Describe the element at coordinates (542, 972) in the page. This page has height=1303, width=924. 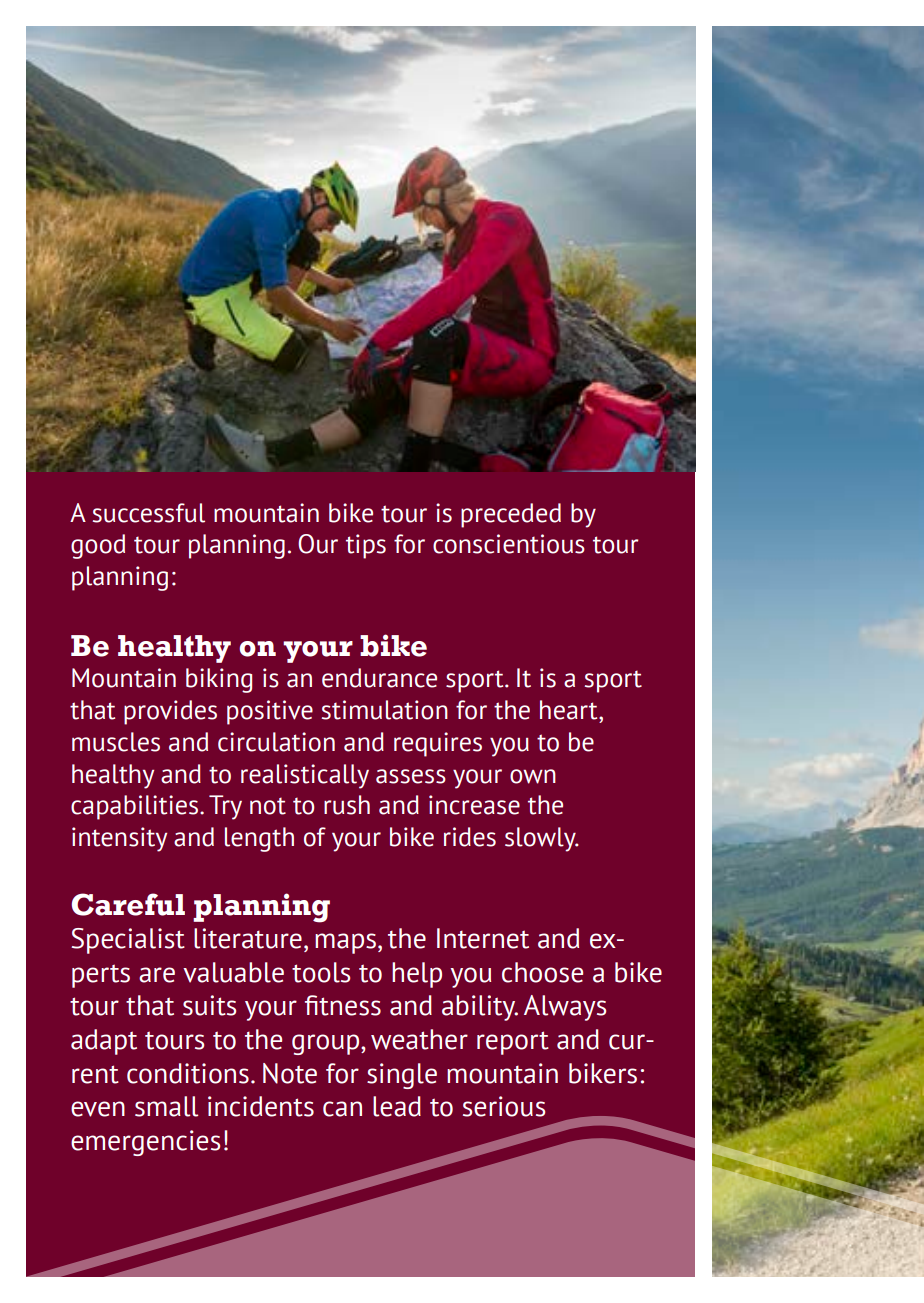
I see `choose` at that location.
